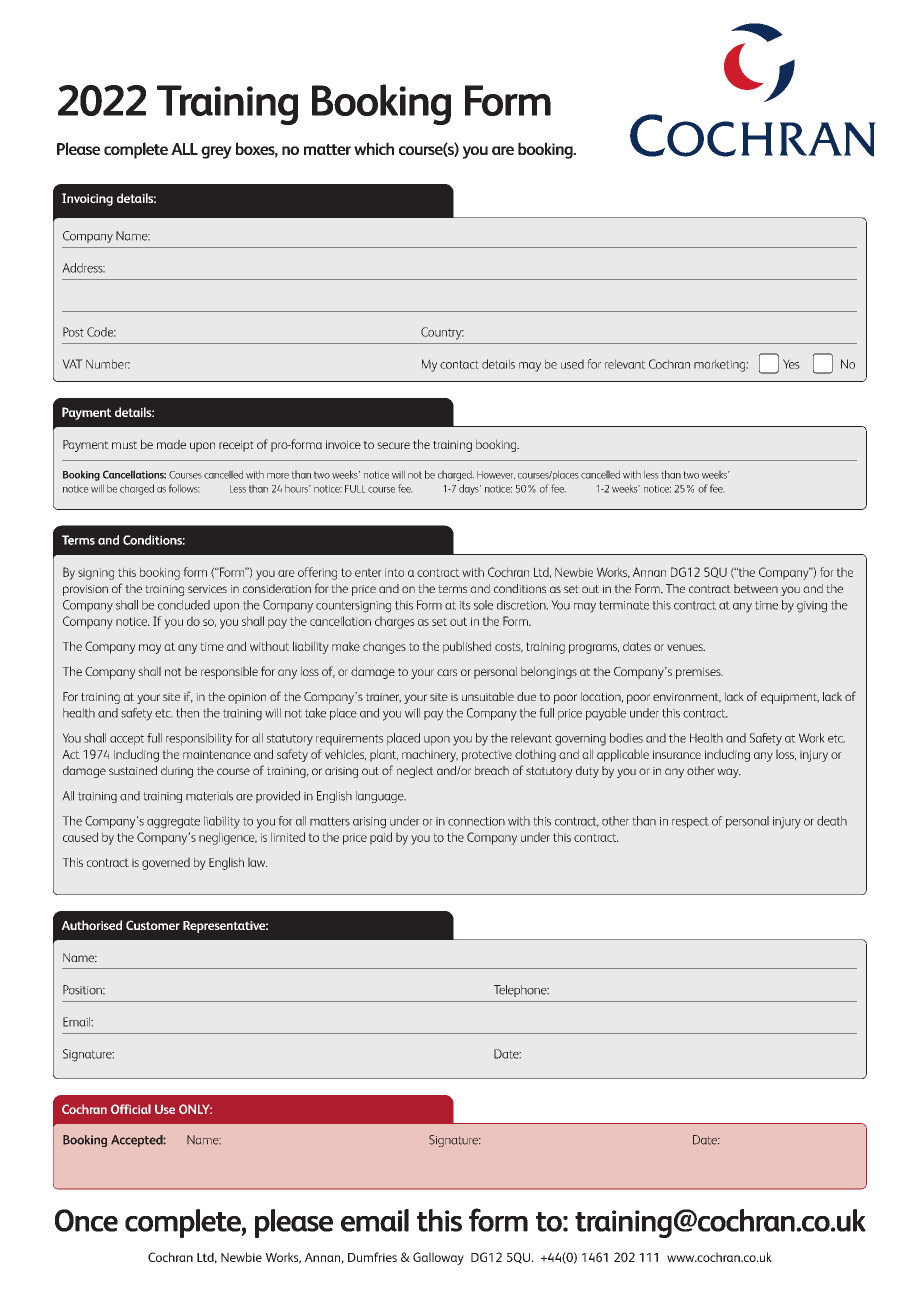 Image resolution: width=924 pixels, height=1308 pixels. What do you see at coordinates (153, 925) in the screenshot?
I see `Customer` at bounding box center [153, 925].
